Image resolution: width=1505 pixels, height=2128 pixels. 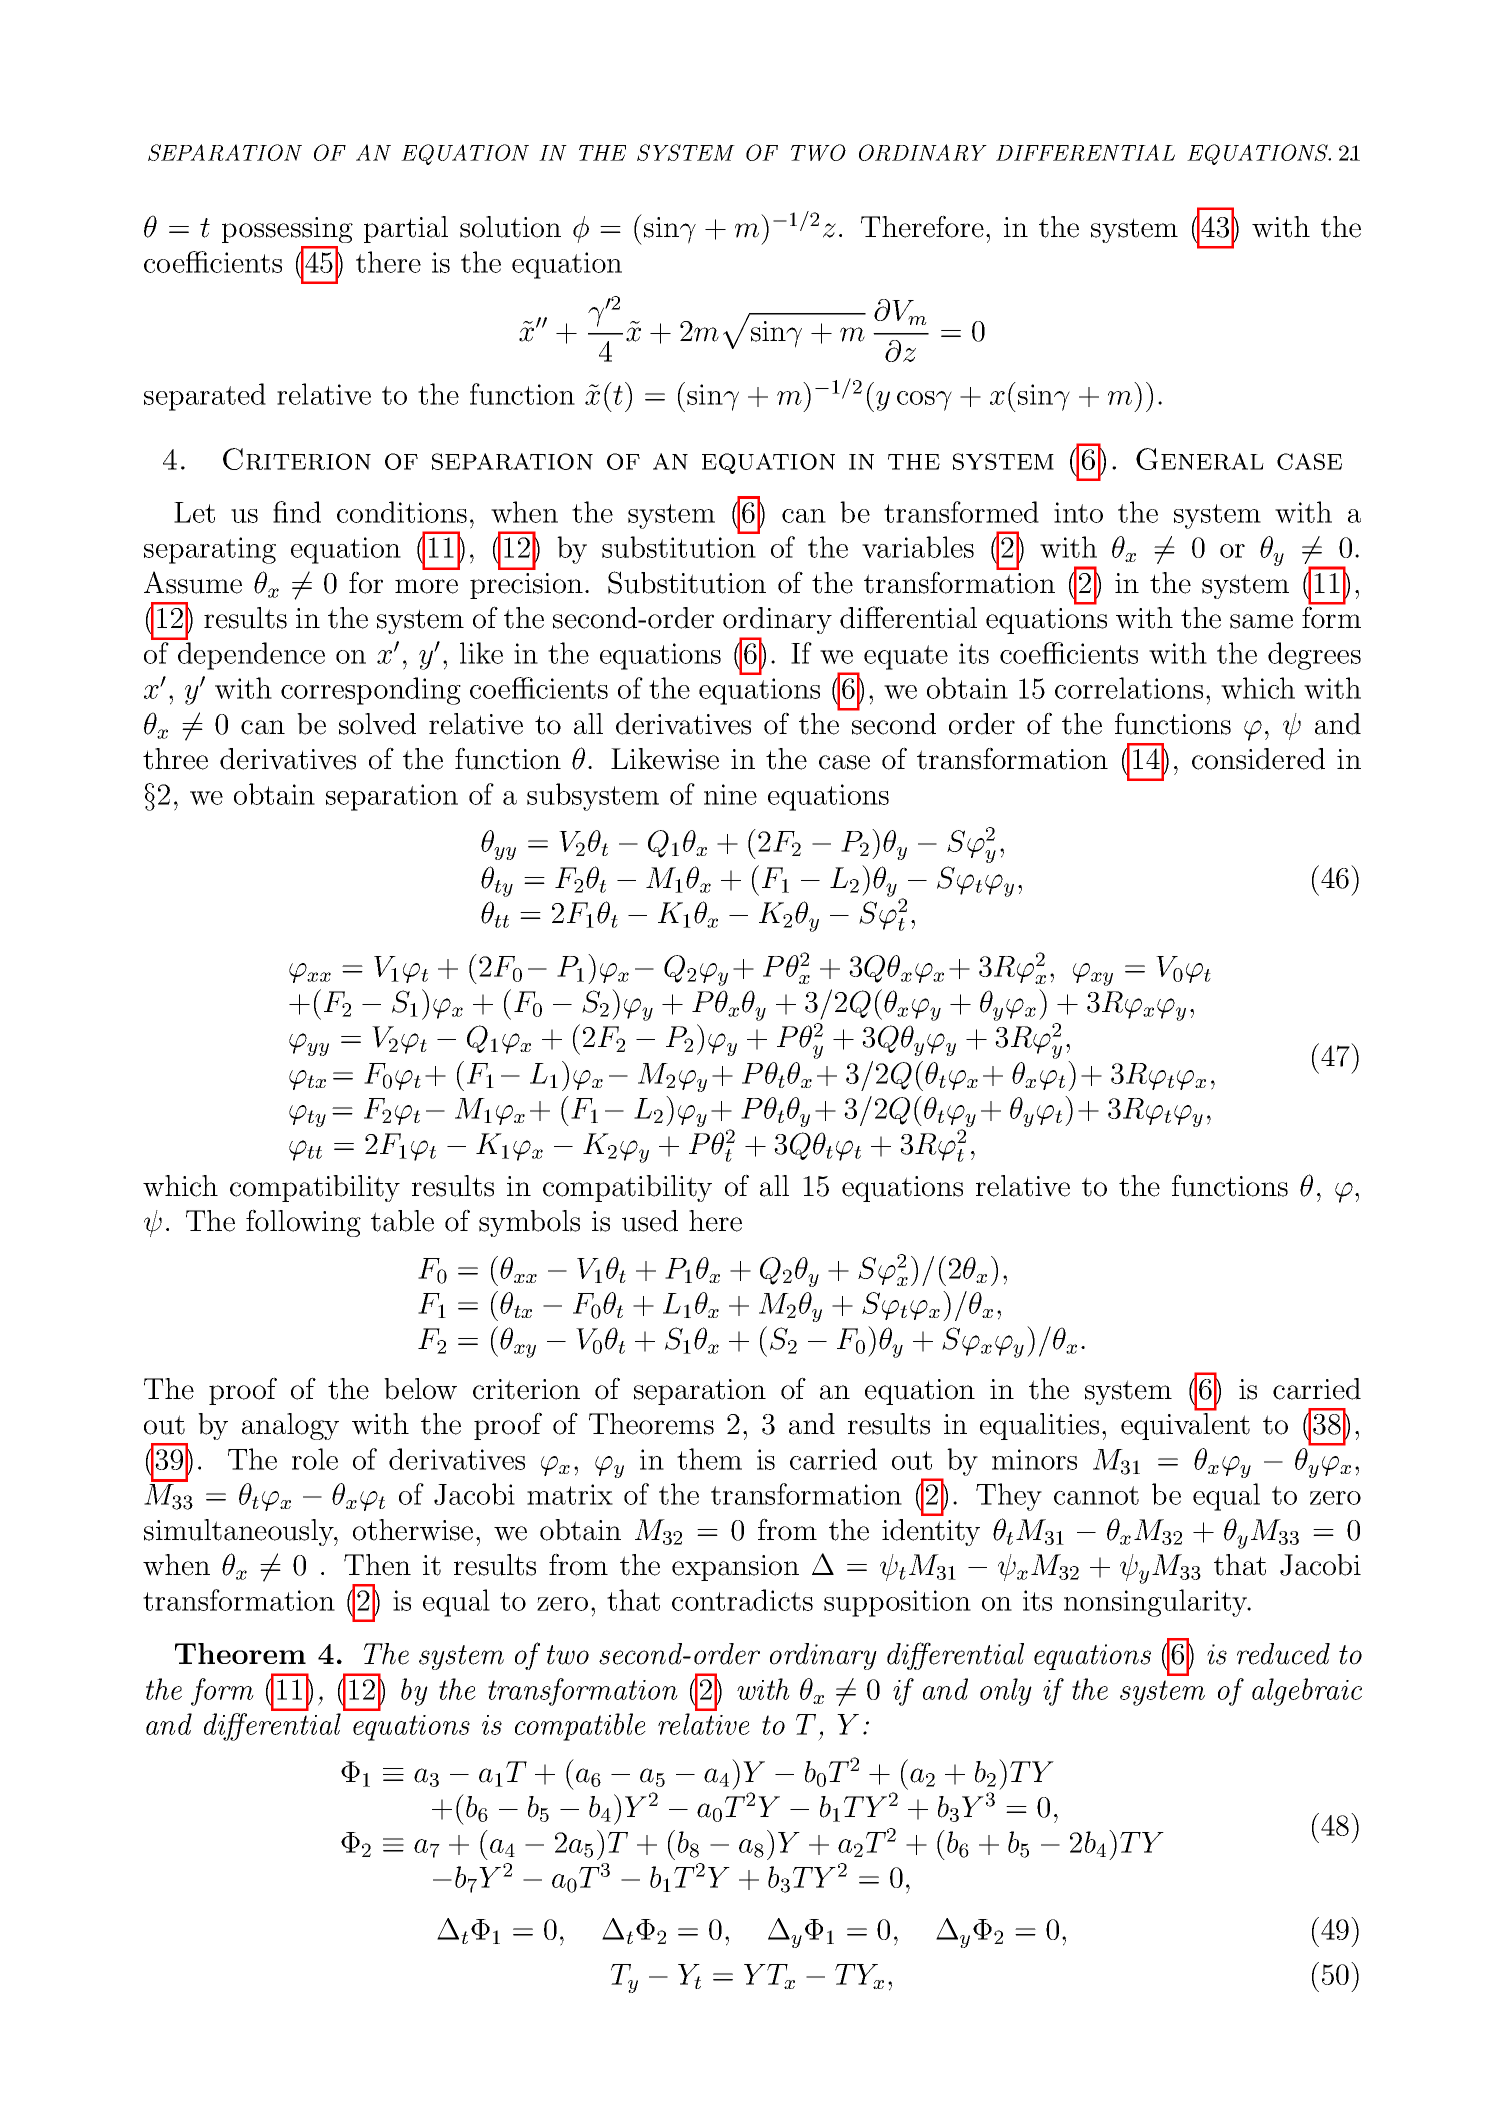 What do you see at coordinates (1078, 512) in the page?
I see `into` at bounding box center [1078, 512].
